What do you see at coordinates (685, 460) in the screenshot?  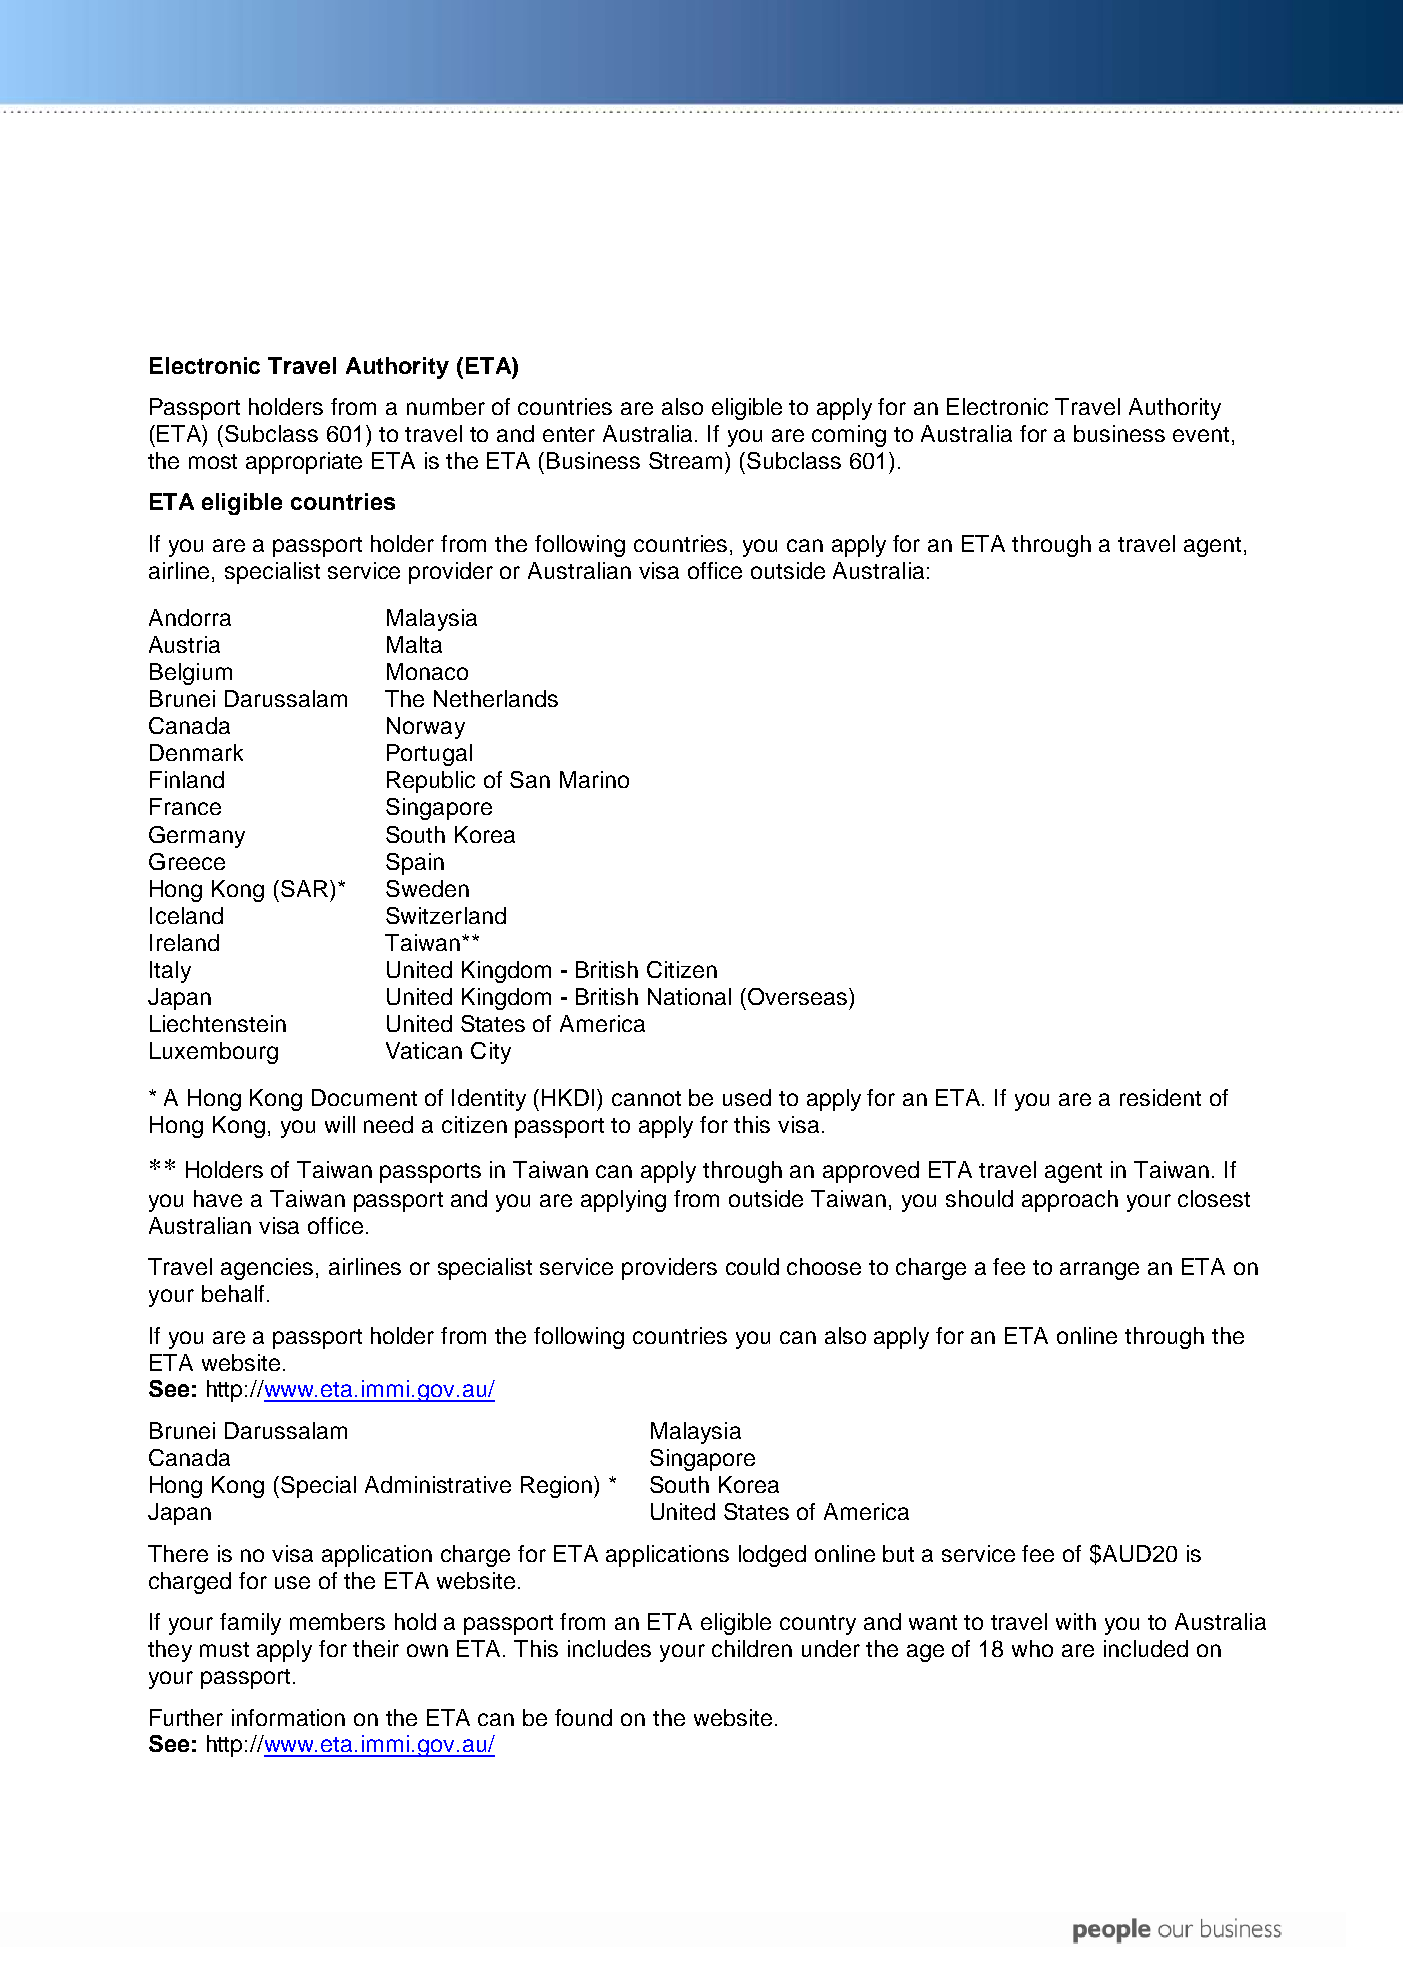 I see `Stream` at bounding box center [685, 460].
